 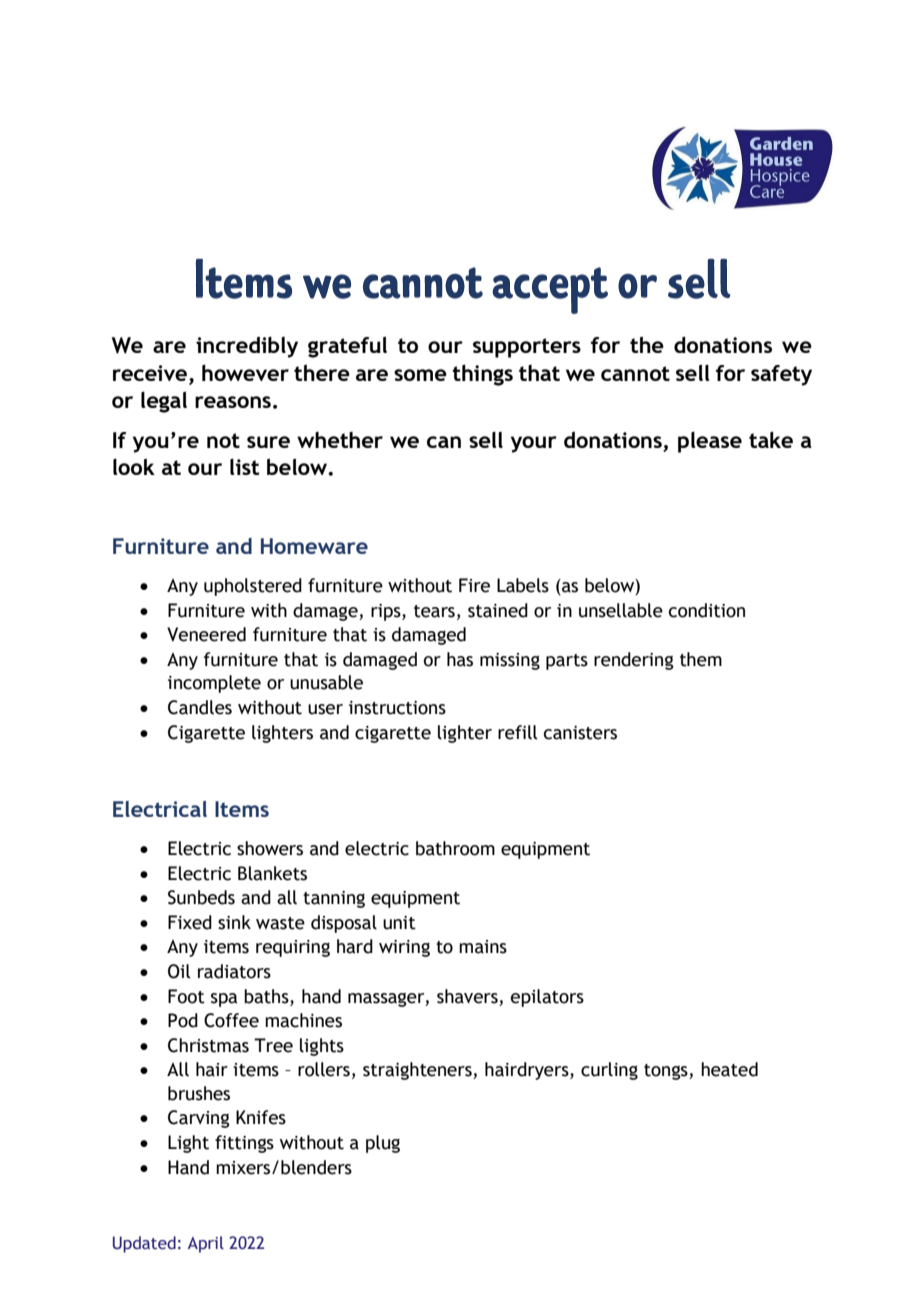 What do you see at coordinates (270, 848) in the page?
I see `showers` at bounding box center [270, 848].
